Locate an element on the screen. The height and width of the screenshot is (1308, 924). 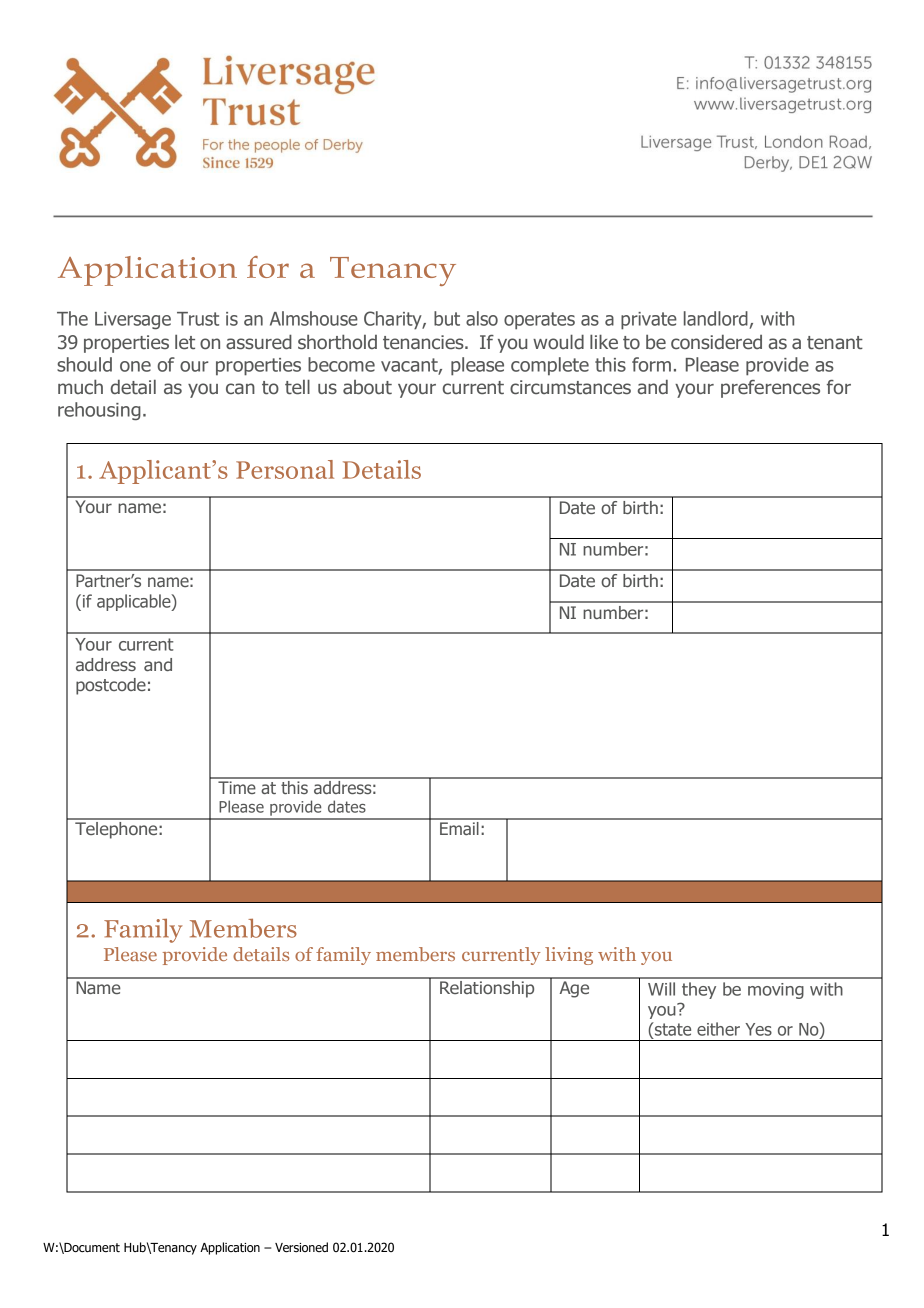
considered is located at coordinates (716, 342).
